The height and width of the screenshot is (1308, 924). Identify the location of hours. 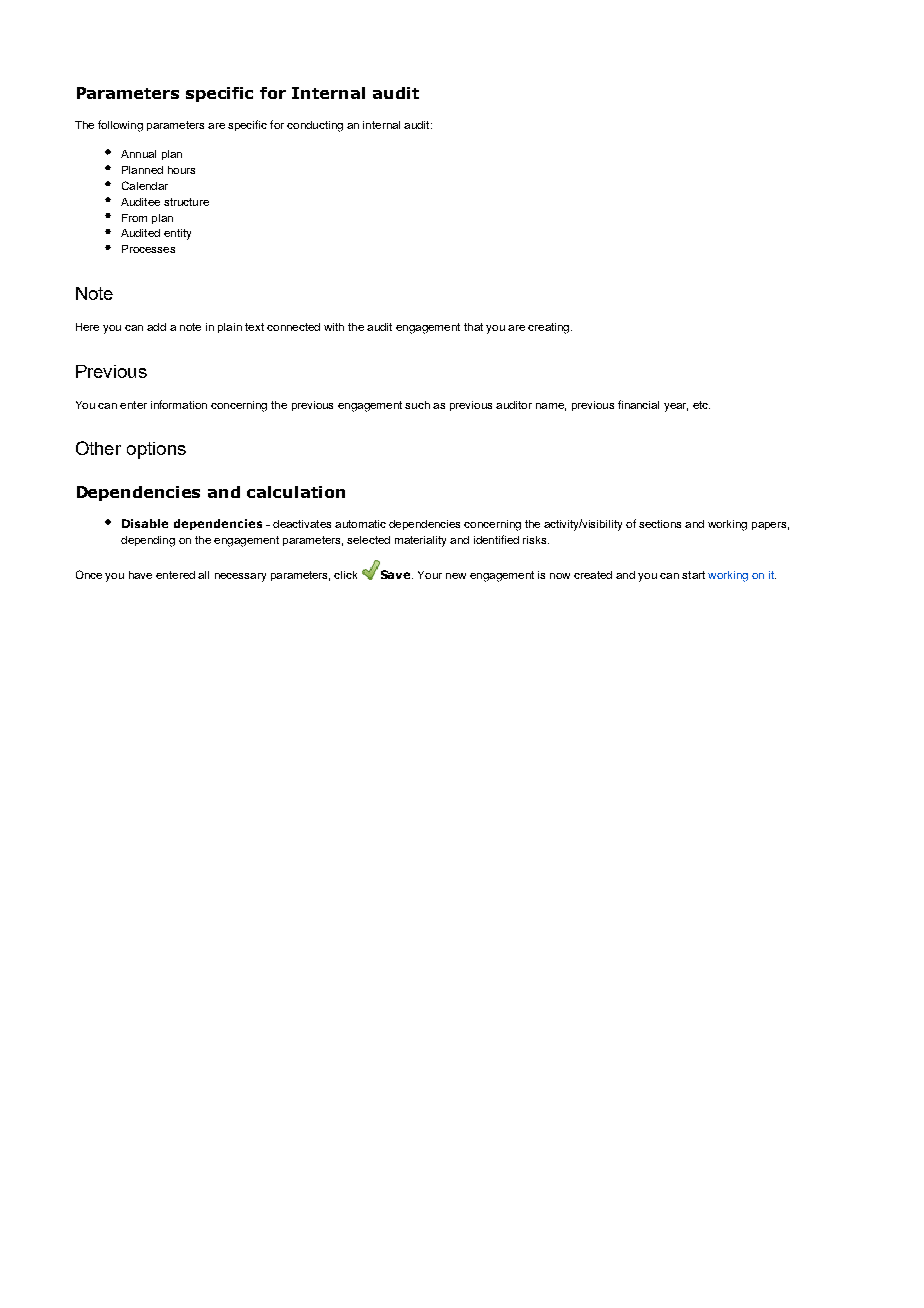
(181, 170).
